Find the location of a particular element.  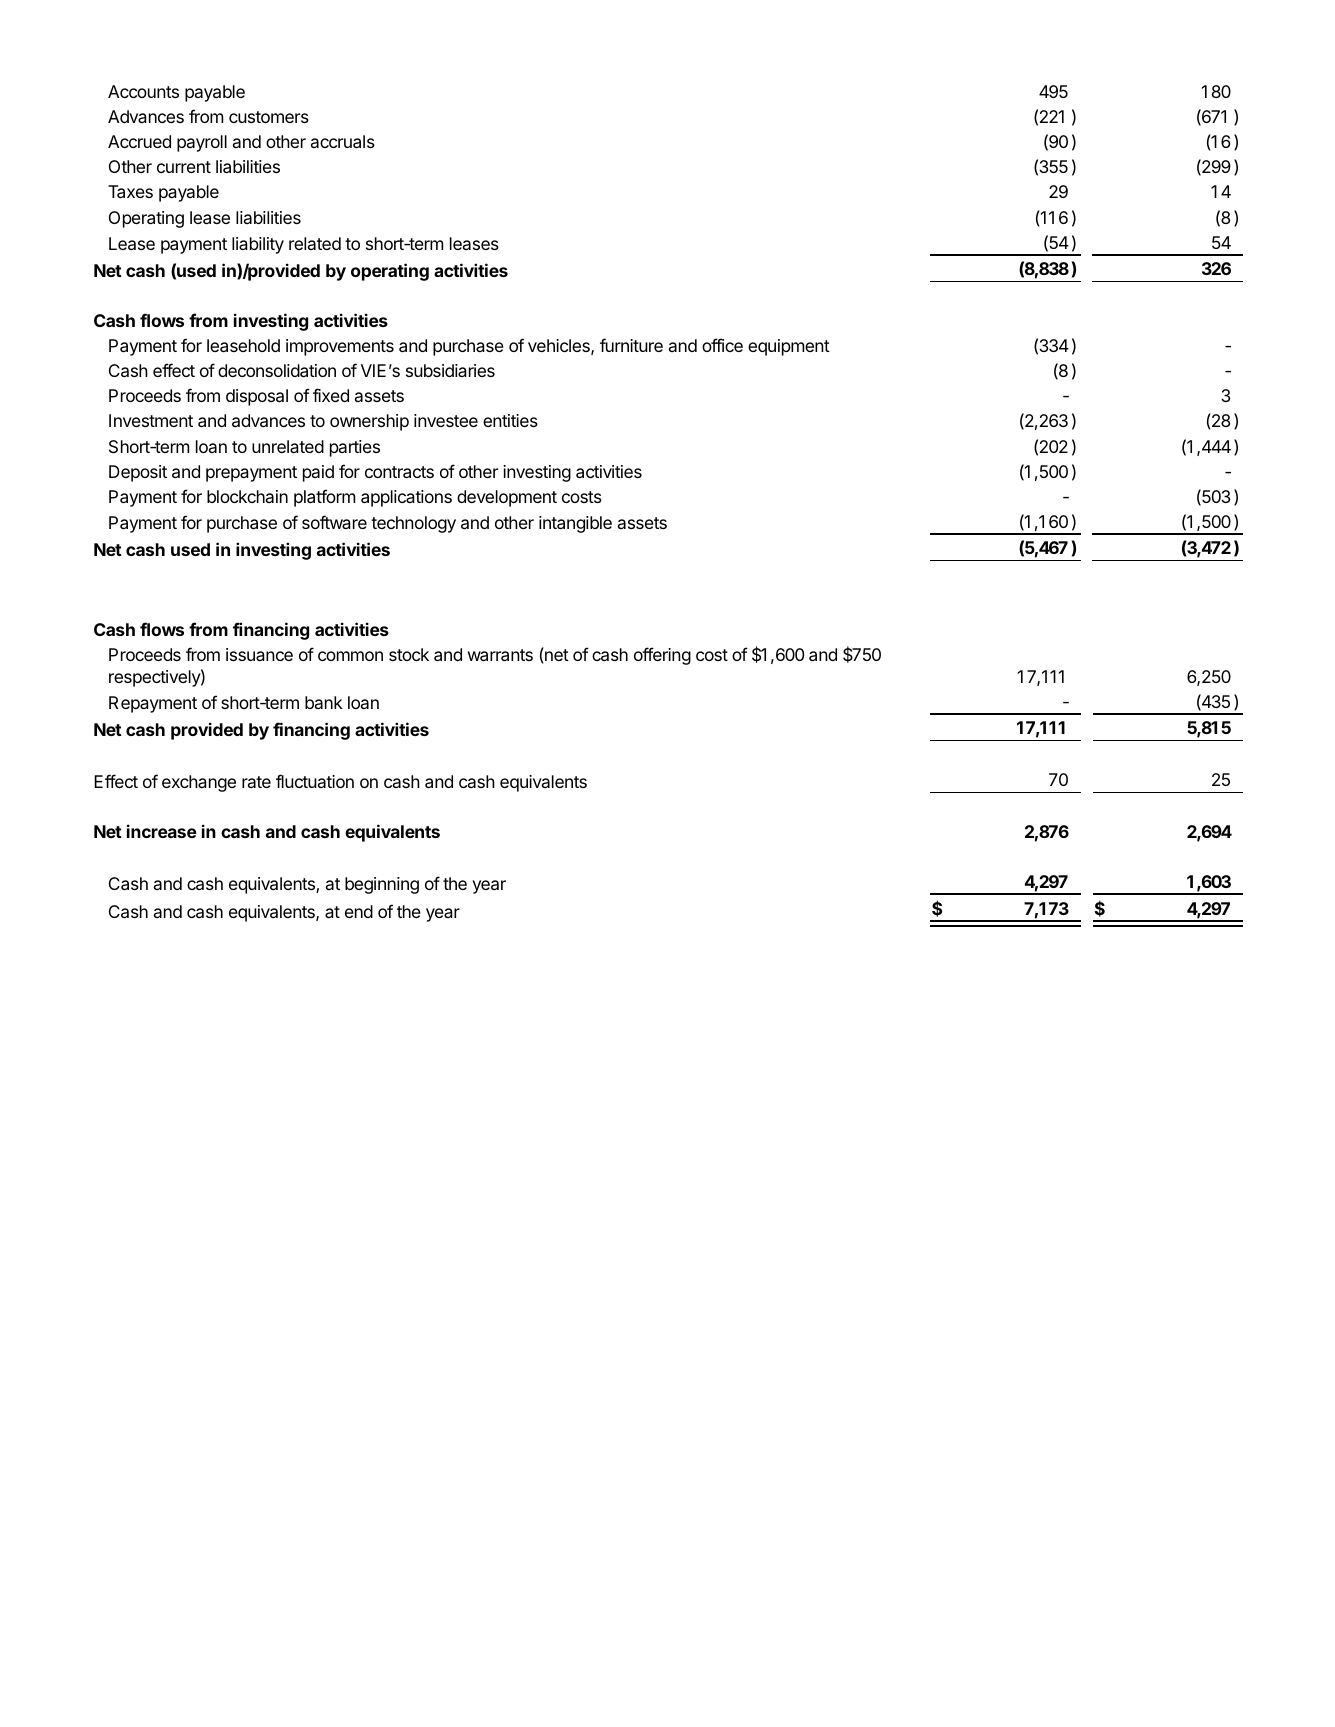

liability is located at coordinates (258, 245).
